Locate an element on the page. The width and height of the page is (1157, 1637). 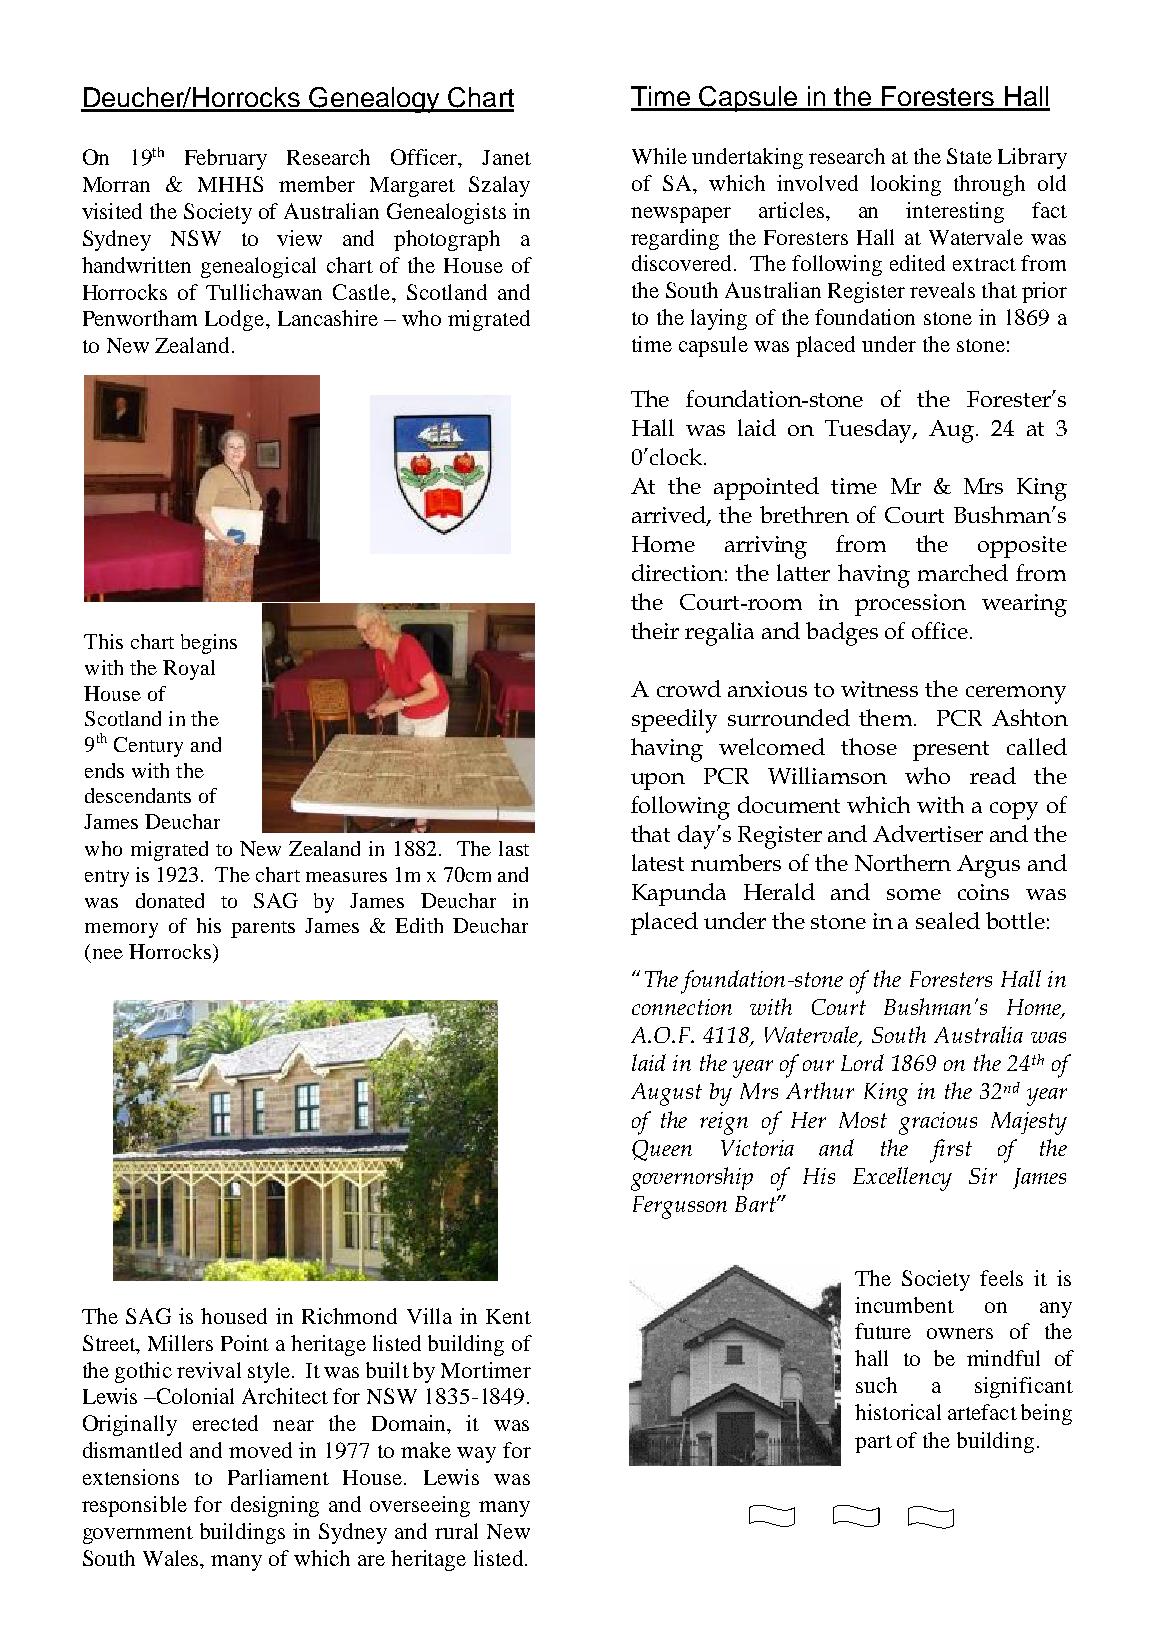
their is located at coordinates (655, 630).
